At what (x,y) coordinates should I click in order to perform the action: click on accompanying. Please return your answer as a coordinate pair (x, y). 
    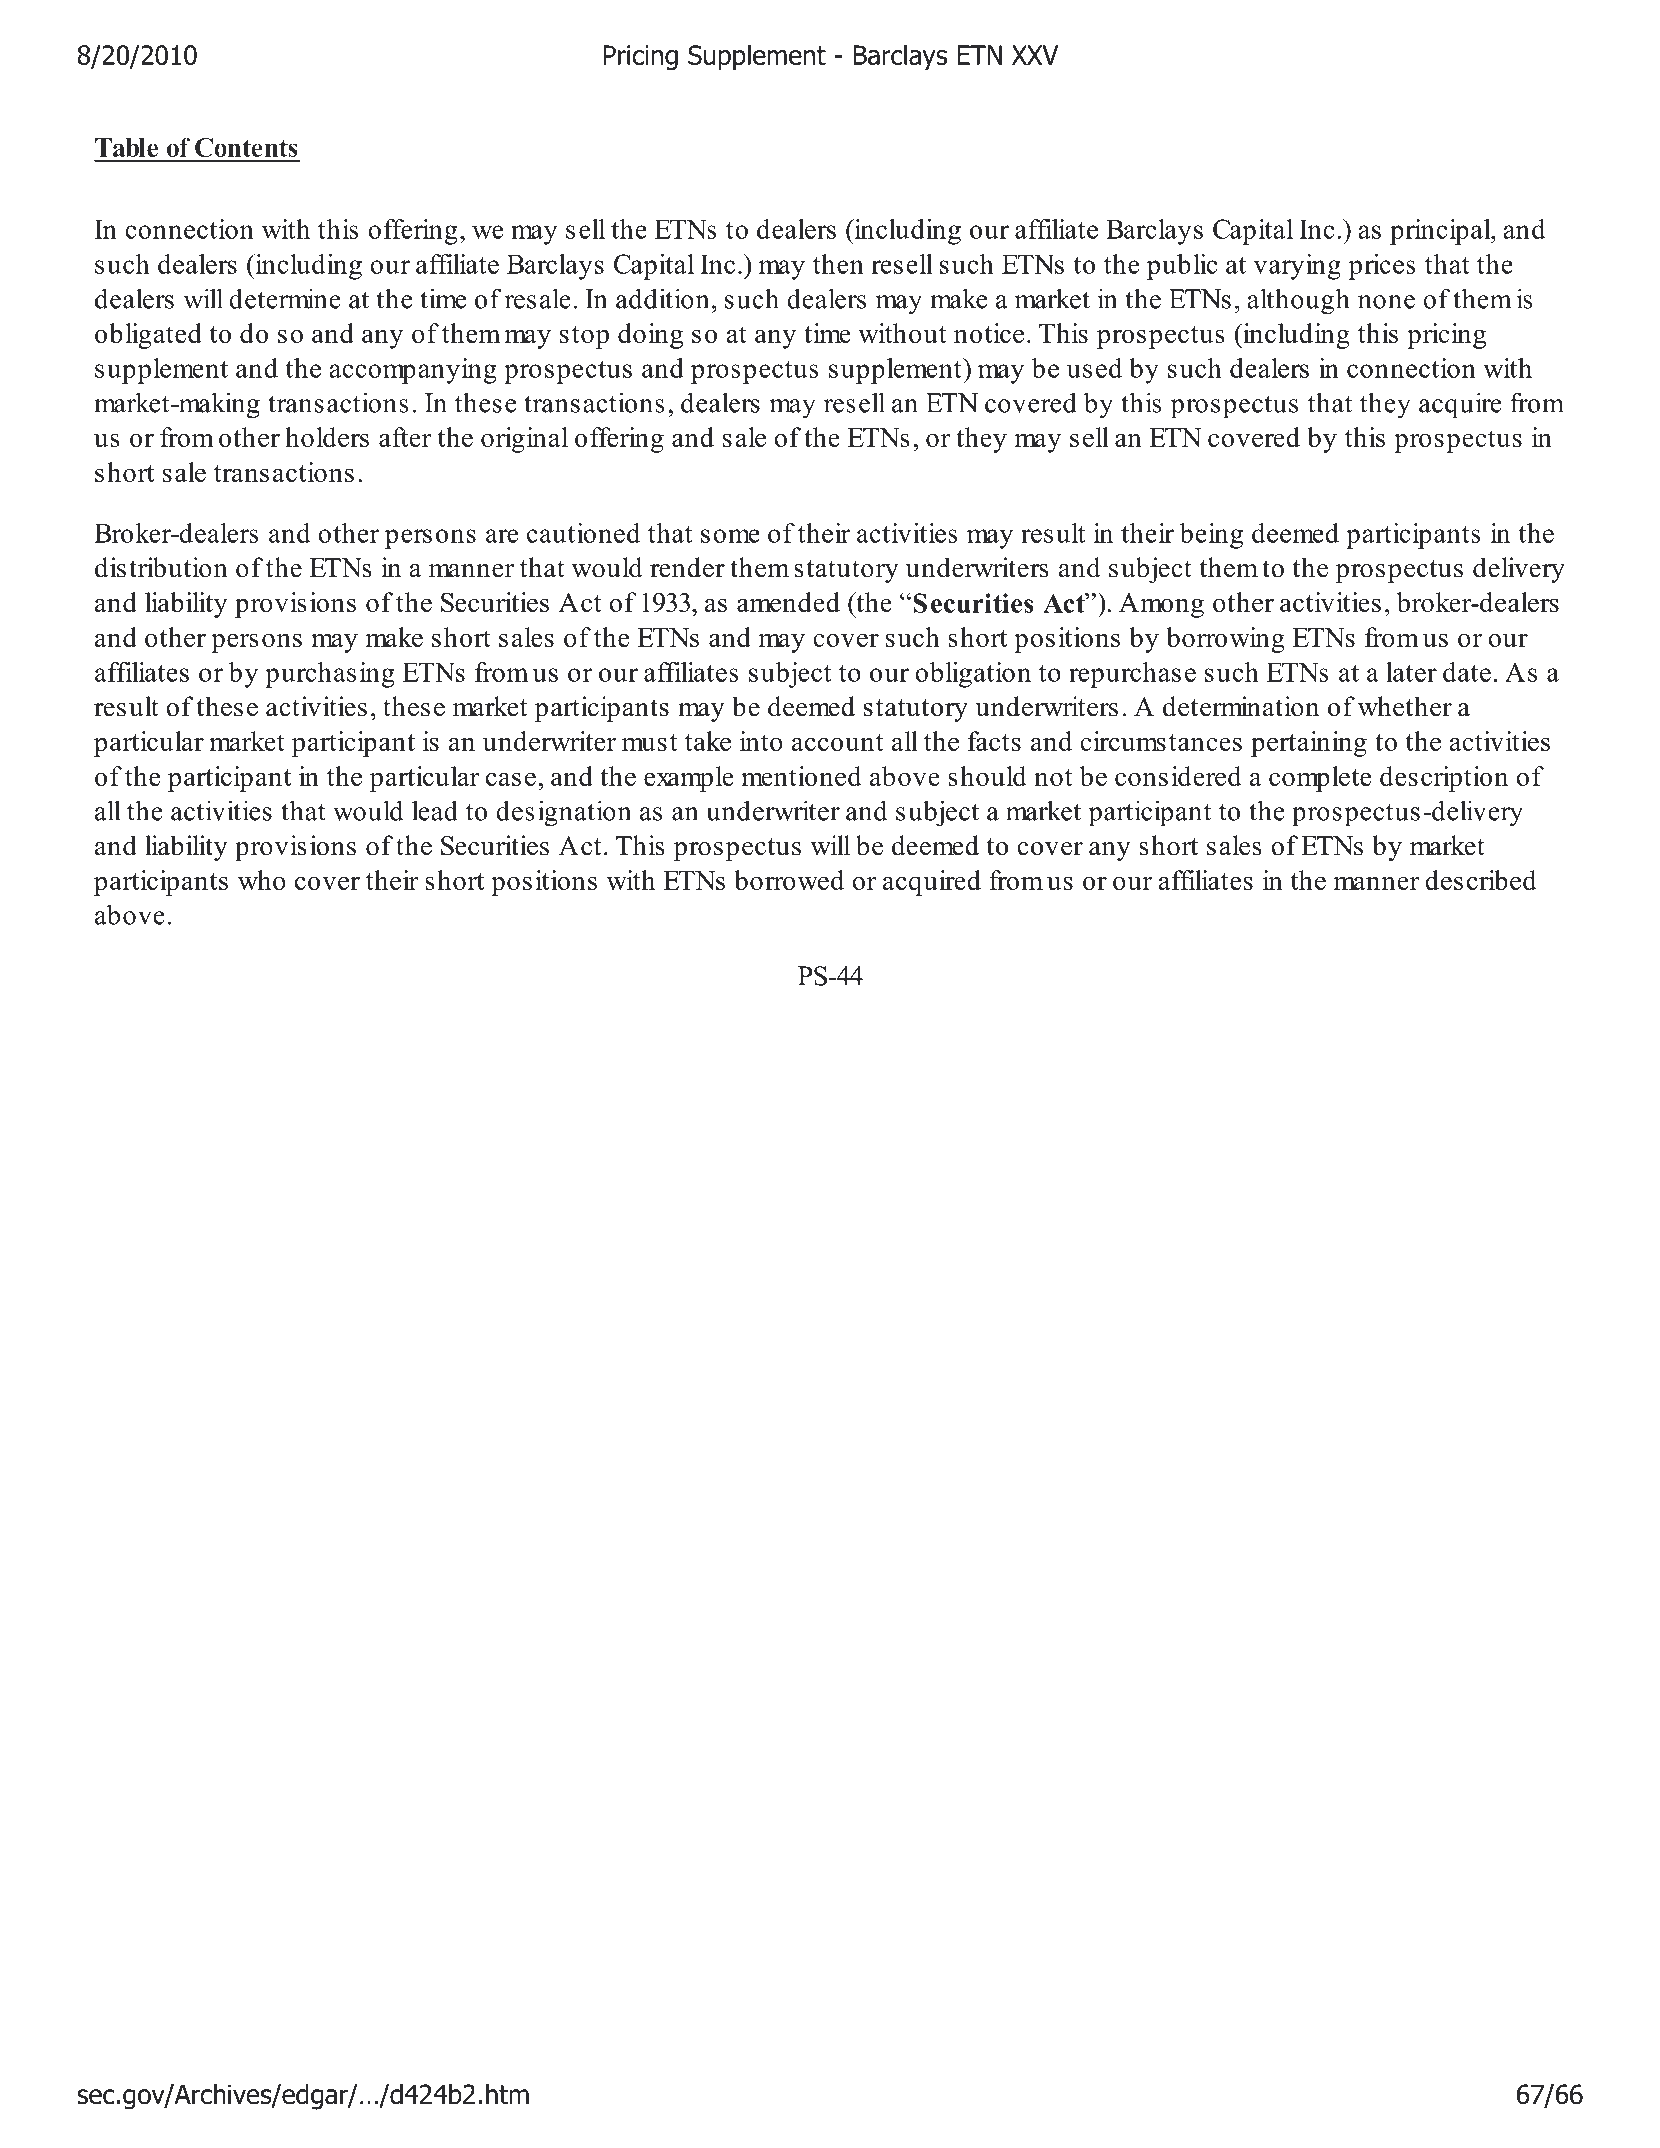
    Looking at the image, I should click on (412, 371).
